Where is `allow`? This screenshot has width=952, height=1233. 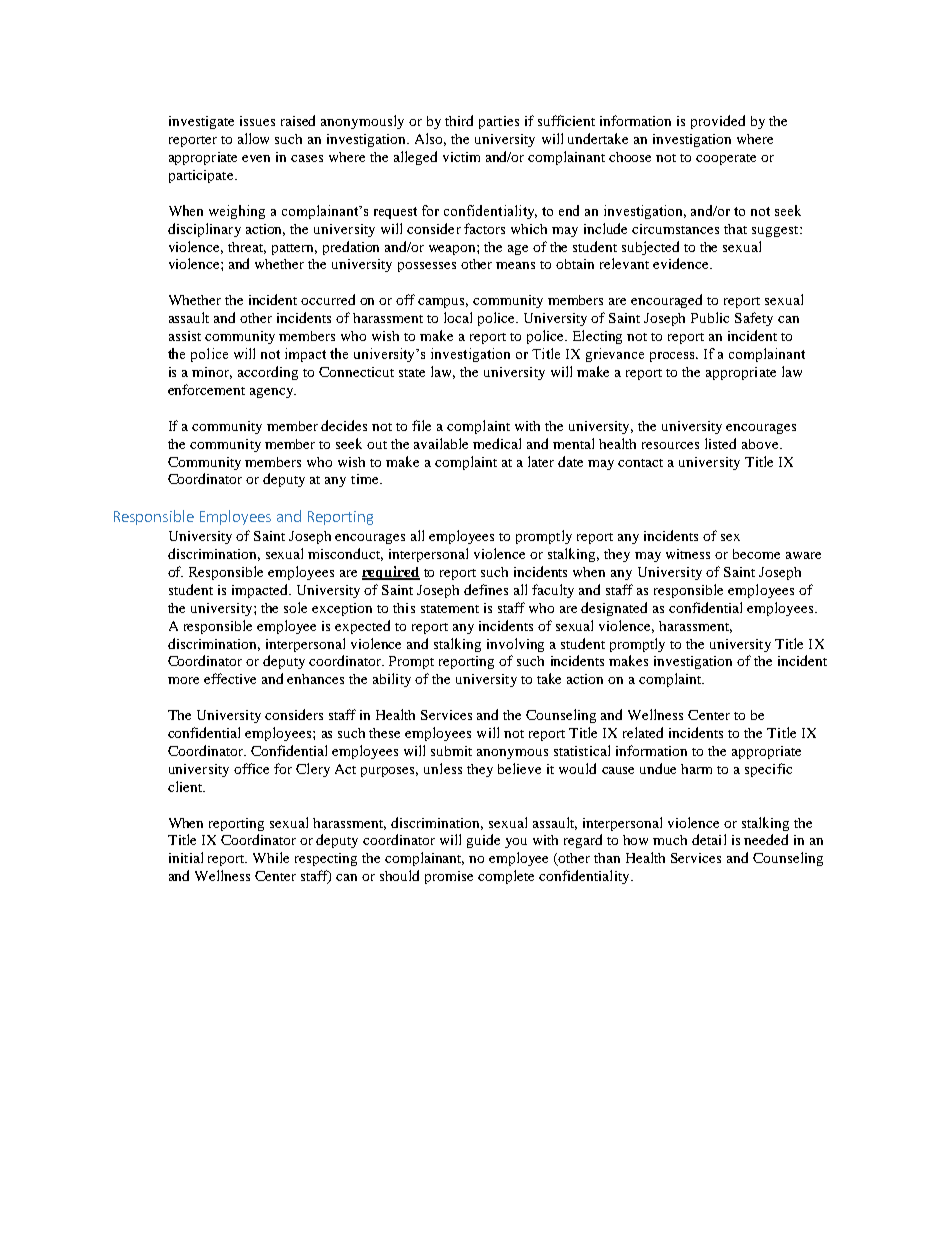 allow is located at coordinates (253, 138).
